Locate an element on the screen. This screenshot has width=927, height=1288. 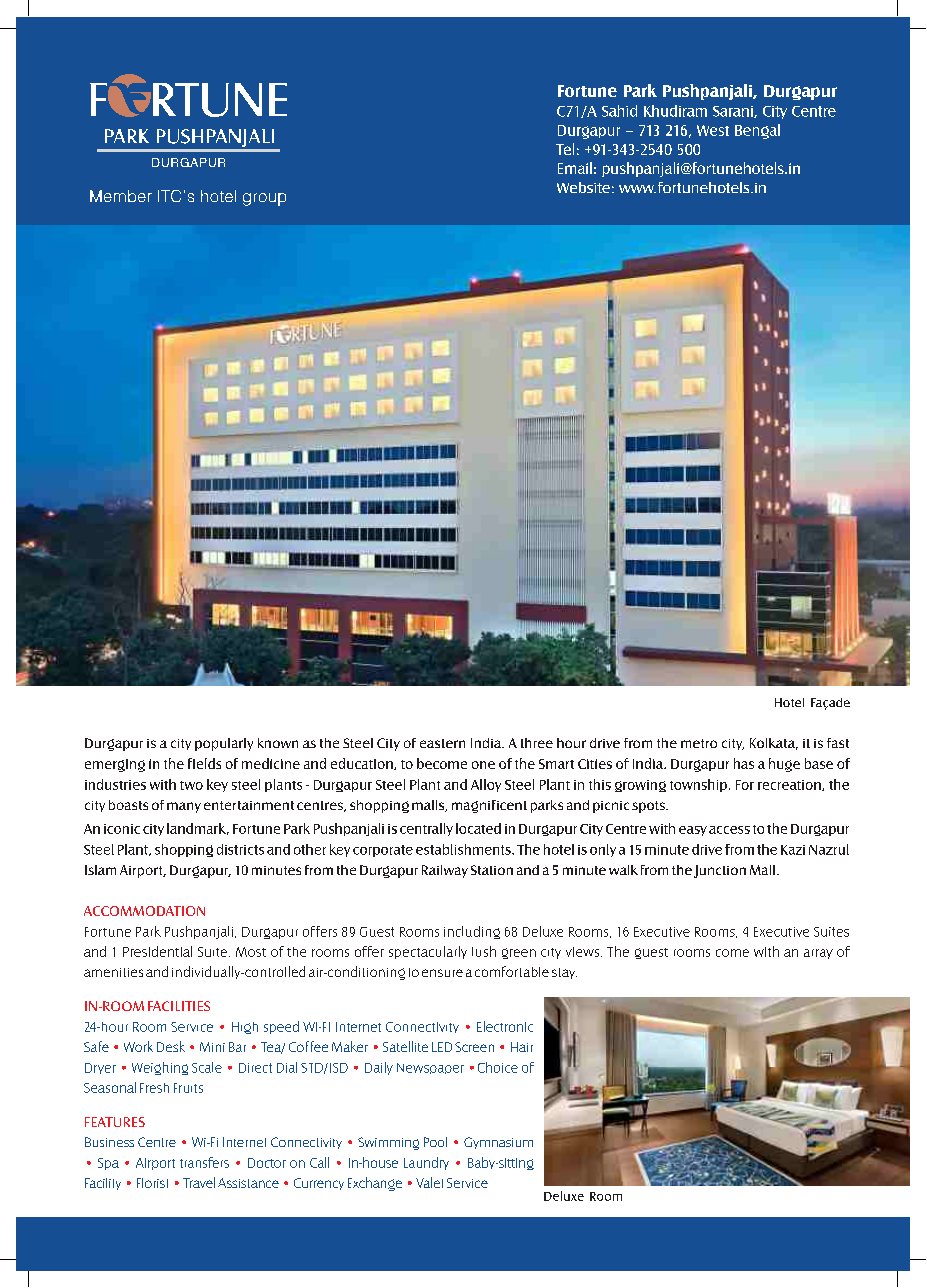
West is located at coordinates (713, 130).
